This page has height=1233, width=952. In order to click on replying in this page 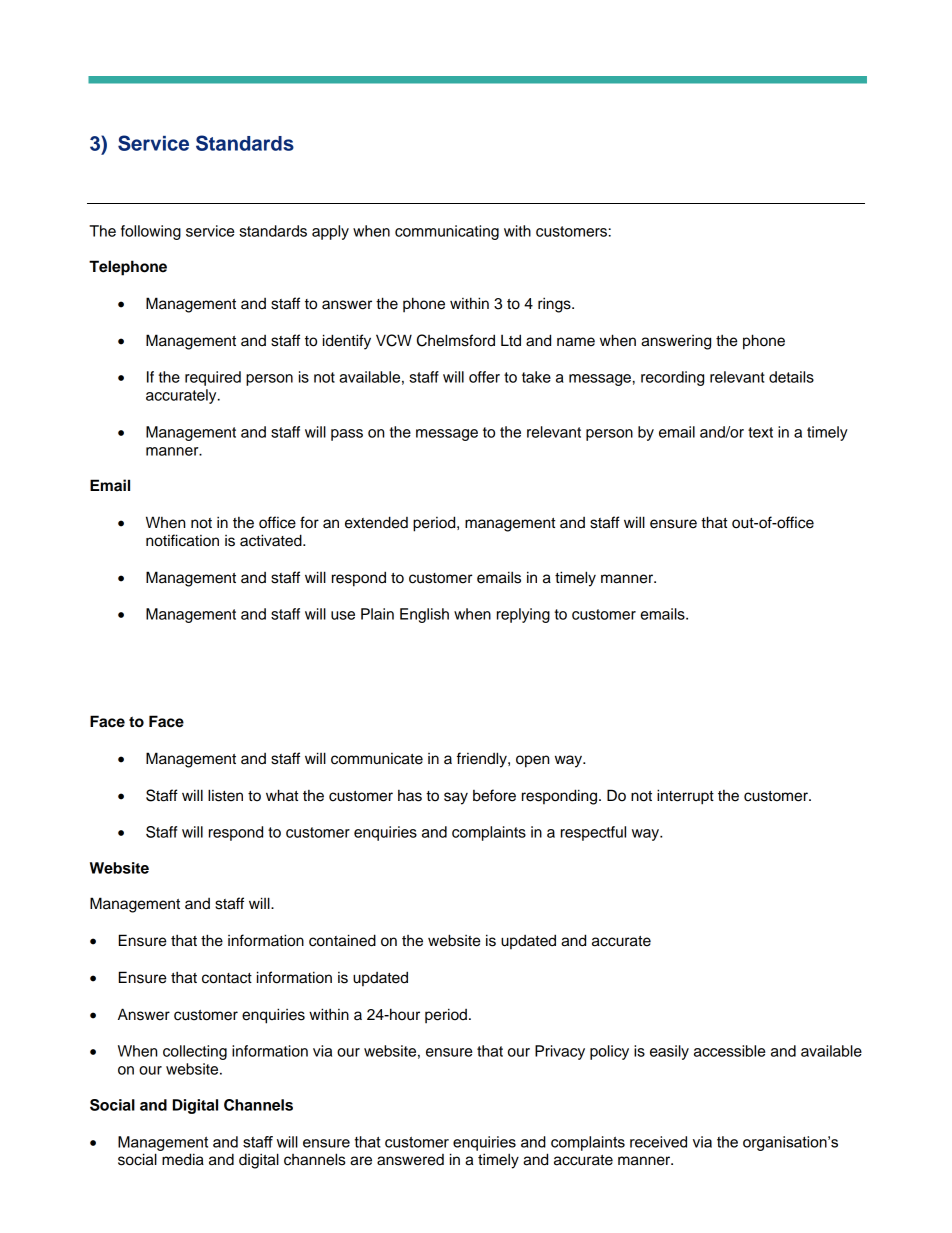, I will do `click(523, 615)`.
